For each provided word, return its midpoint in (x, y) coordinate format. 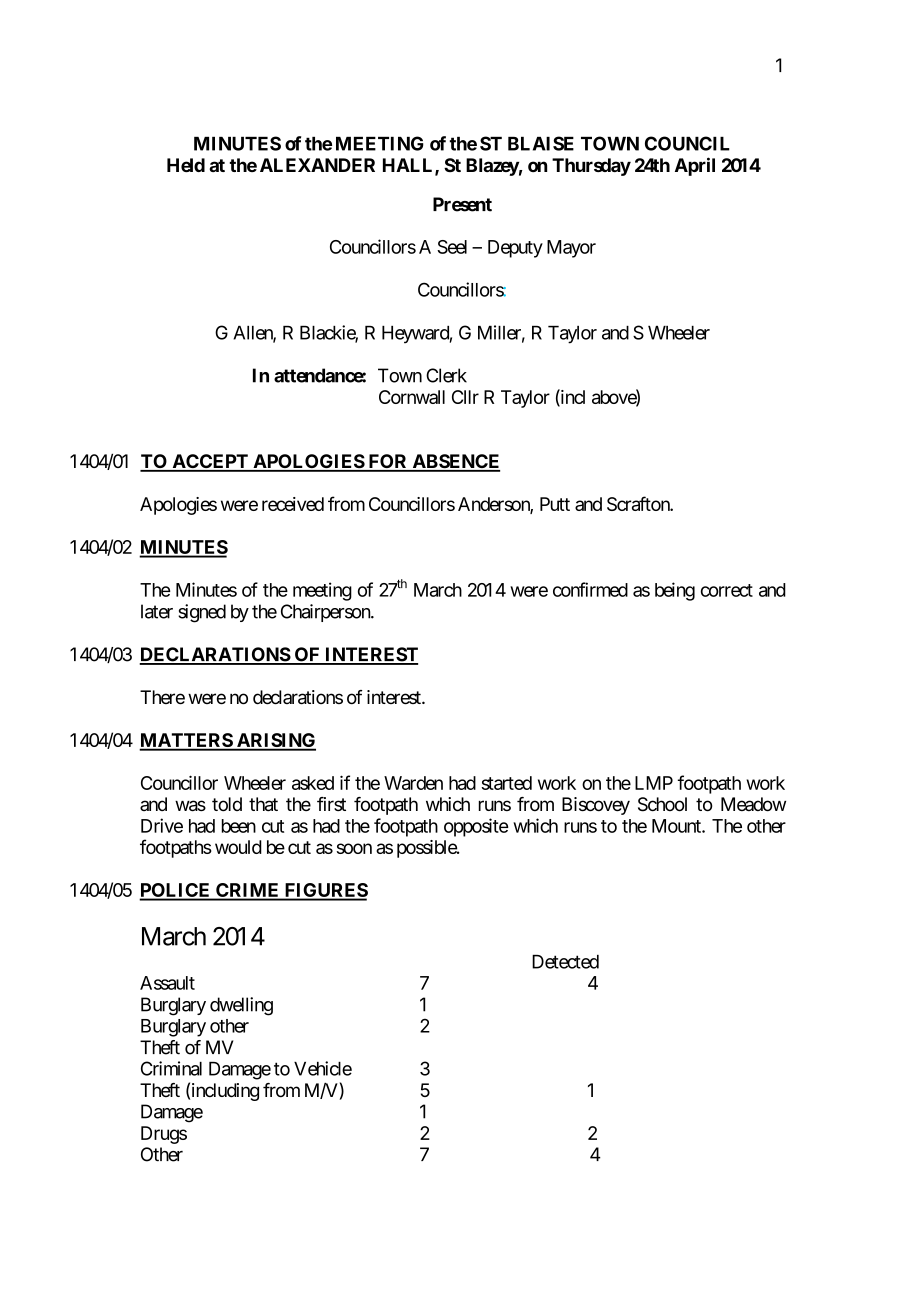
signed (202, 613)
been (239, 826)
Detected (565, 962)
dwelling (241, 1006)
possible (427, 849)
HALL (409, 166)
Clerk (446, 375)
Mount (677, 826)
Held (186, 165)
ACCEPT (210, 462)
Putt (555, 504)
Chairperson (326, 613)
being (675, 591)
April (695, 166)
